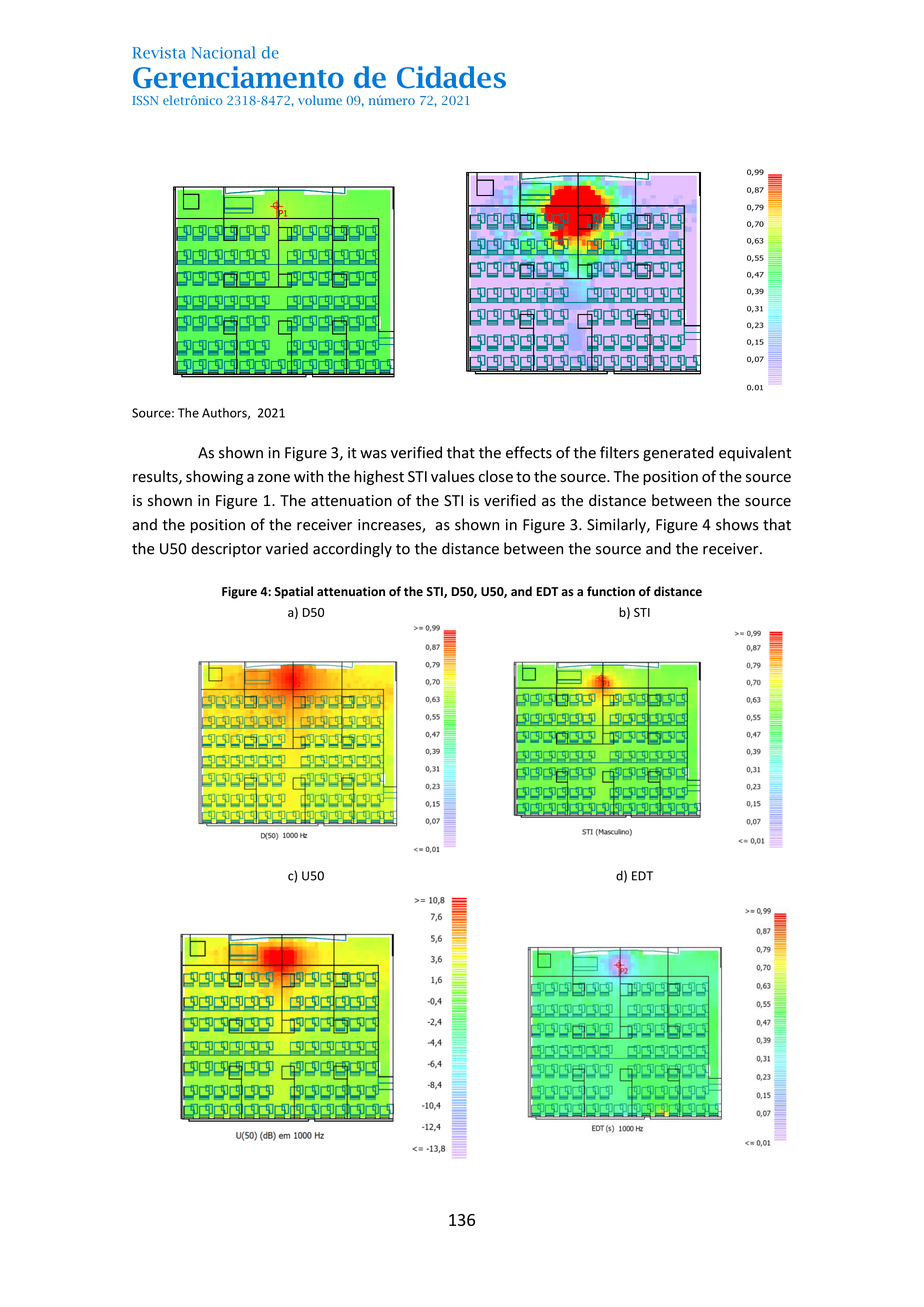  I want to click on generated, so click(678, 454).
